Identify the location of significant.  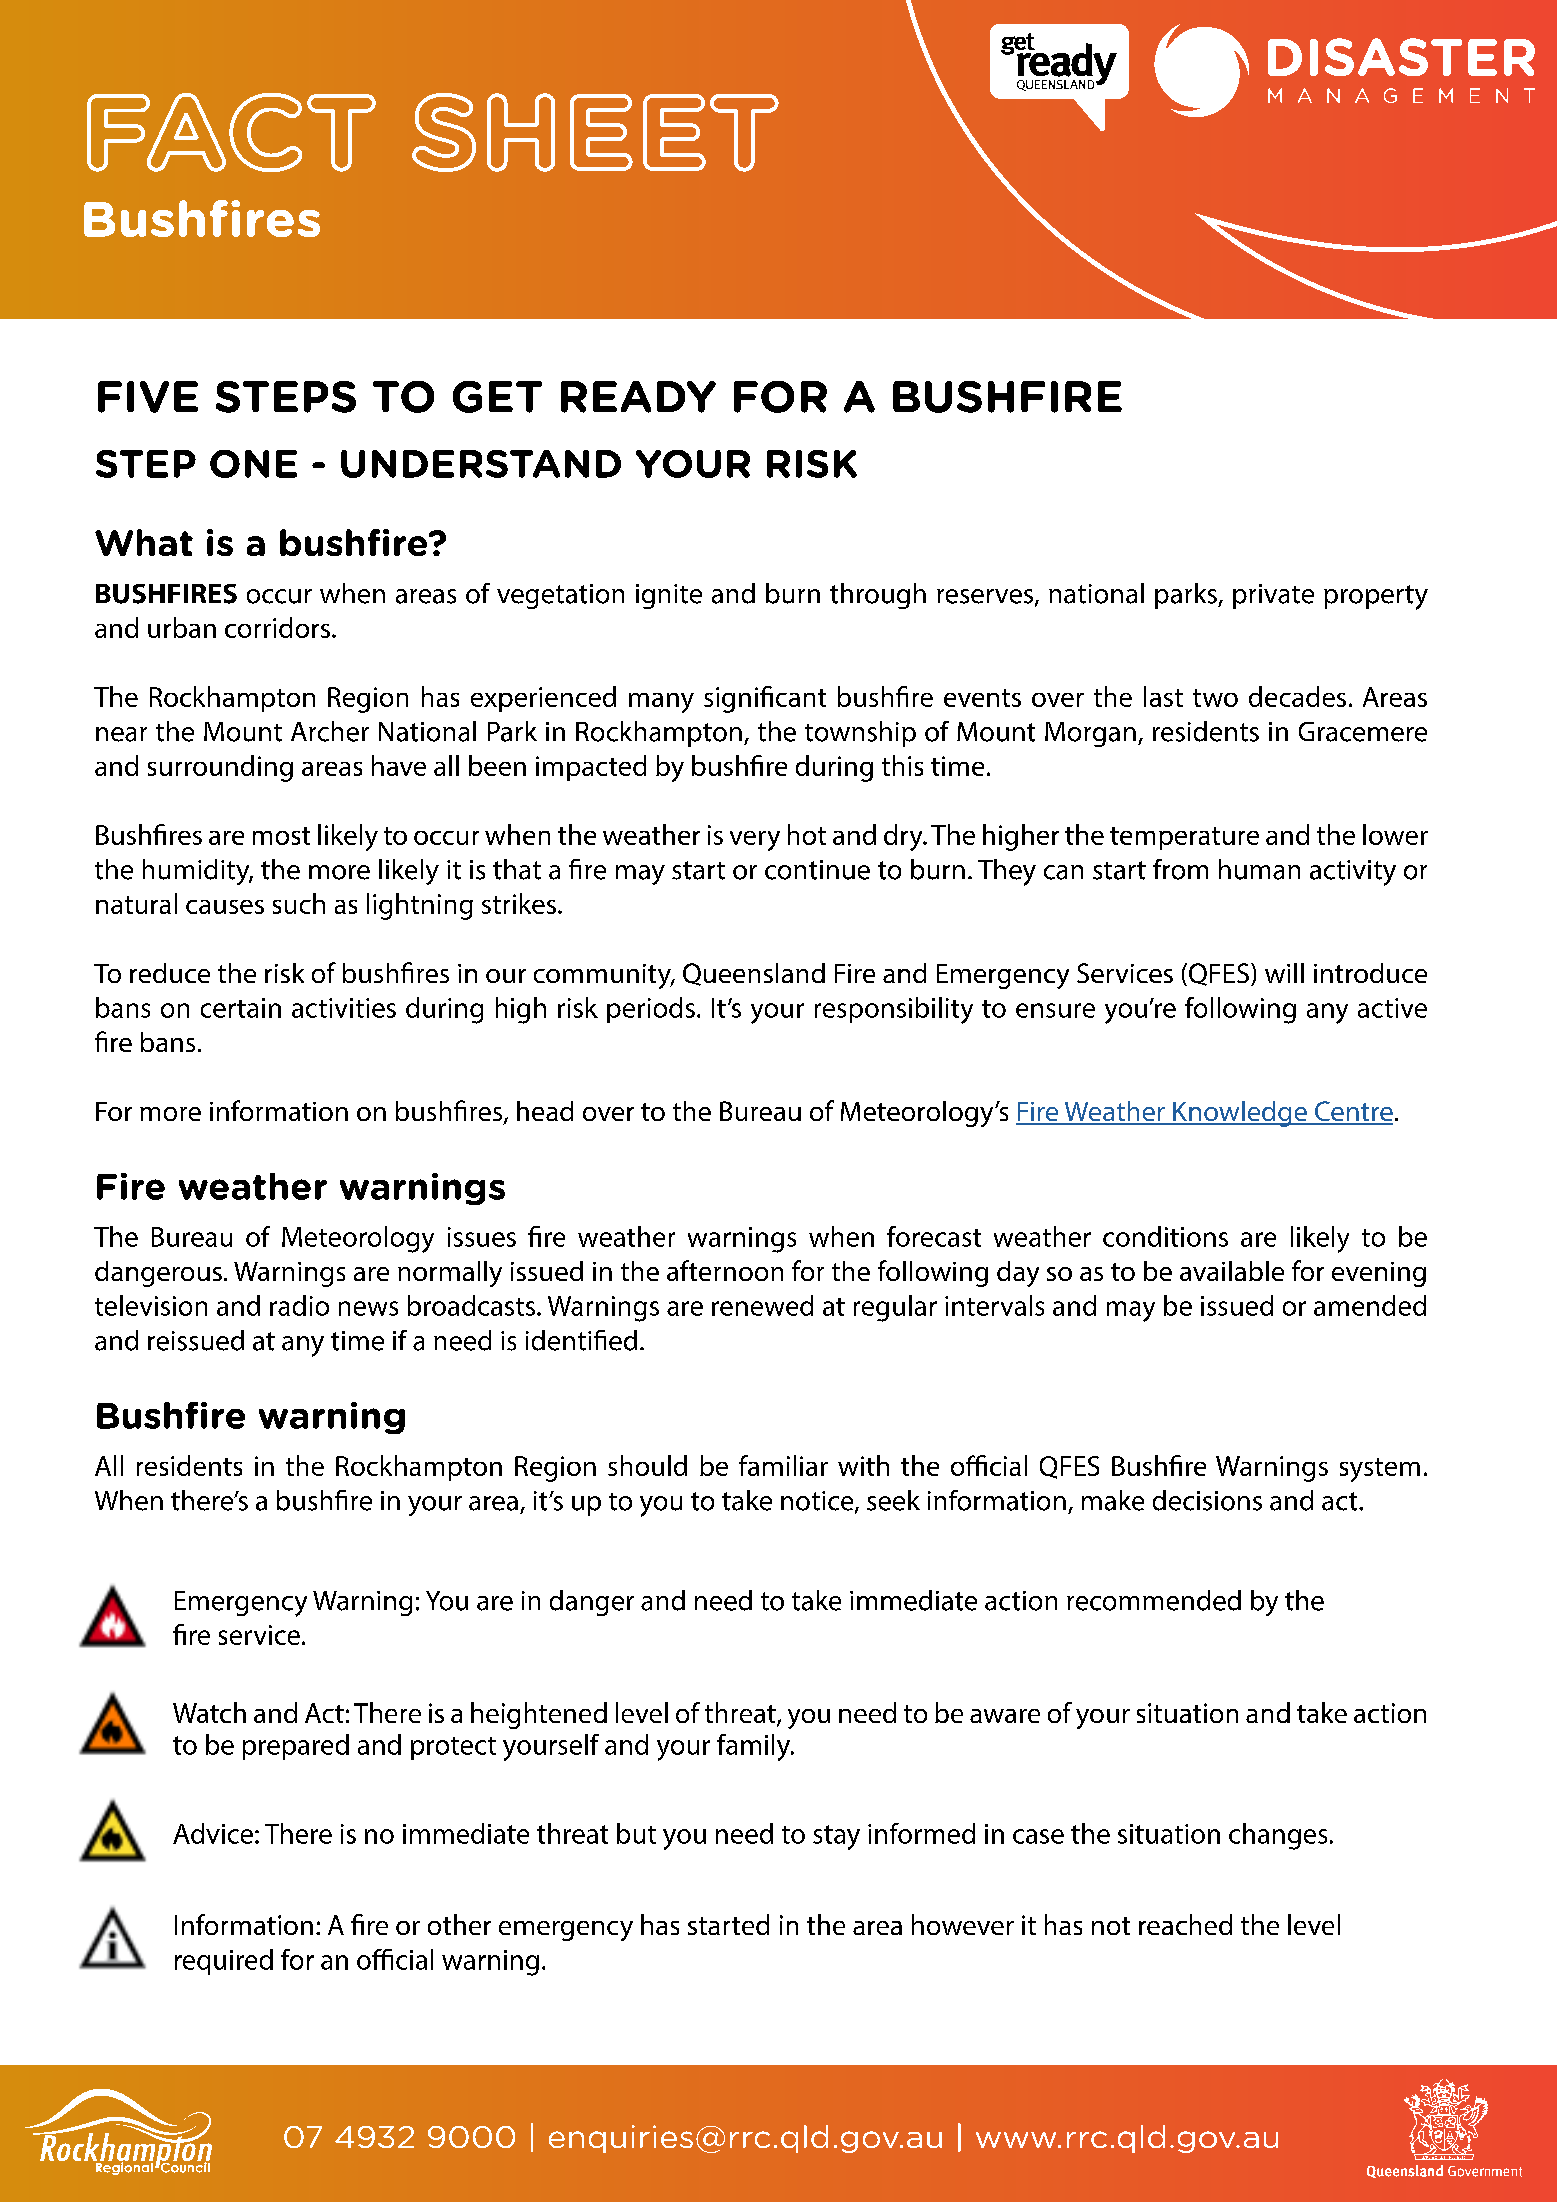
(765, 699).
